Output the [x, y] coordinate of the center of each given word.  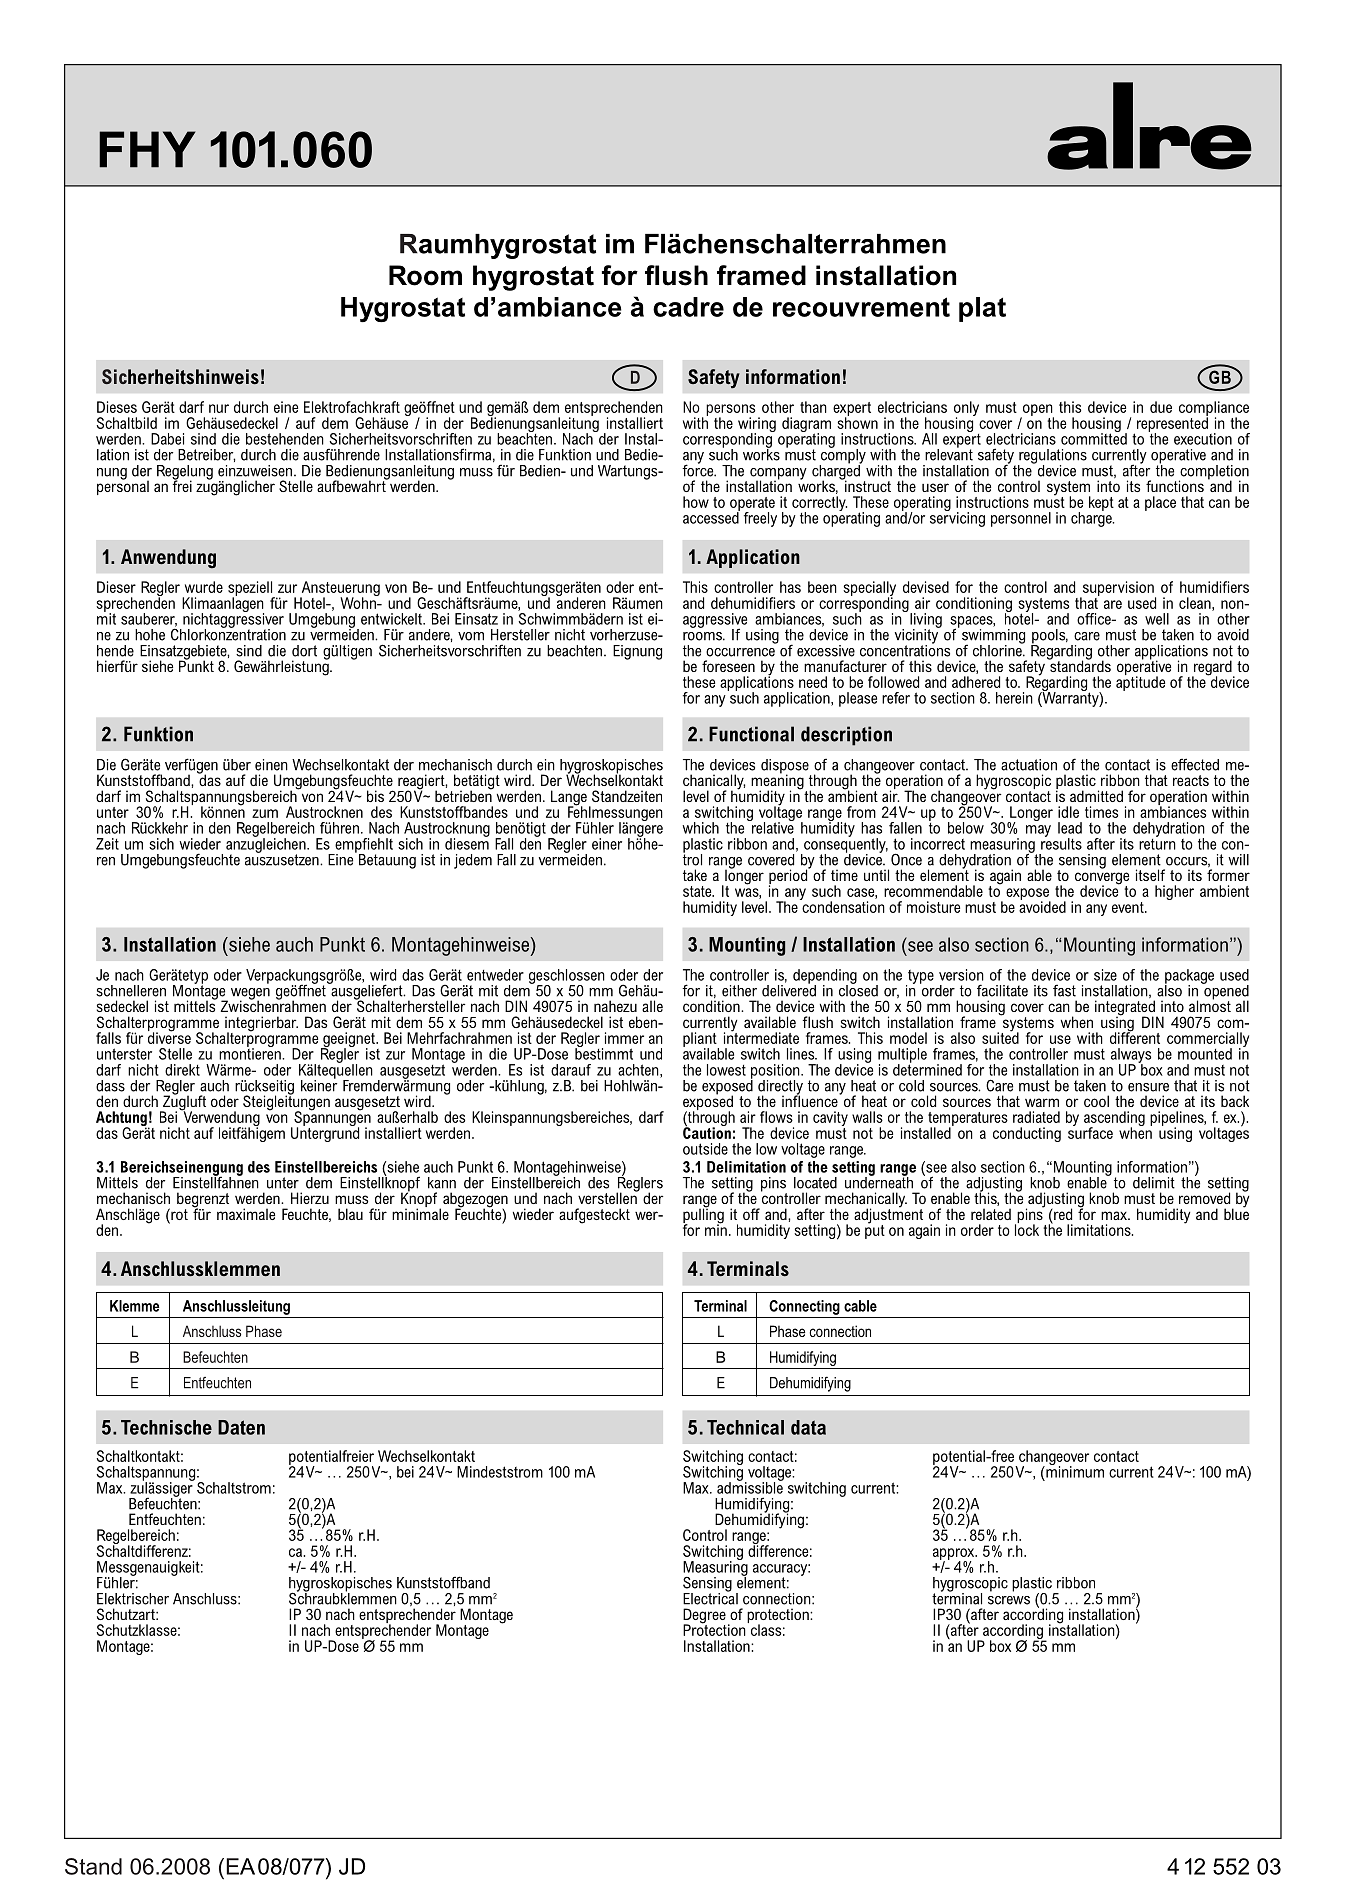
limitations [1100, 1230]
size [1105, 975]
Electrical [710, 1597]
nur [219, 408]
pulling [703, 1216]
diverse [169, 1037]
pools [1049, 637]
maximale [246, 1214]
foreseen [728, 666]
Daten [241, 1427]
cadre [688, 307]
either [739, 991]
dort [304, 651]
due [1161, 407]
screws [1009, 1600]
